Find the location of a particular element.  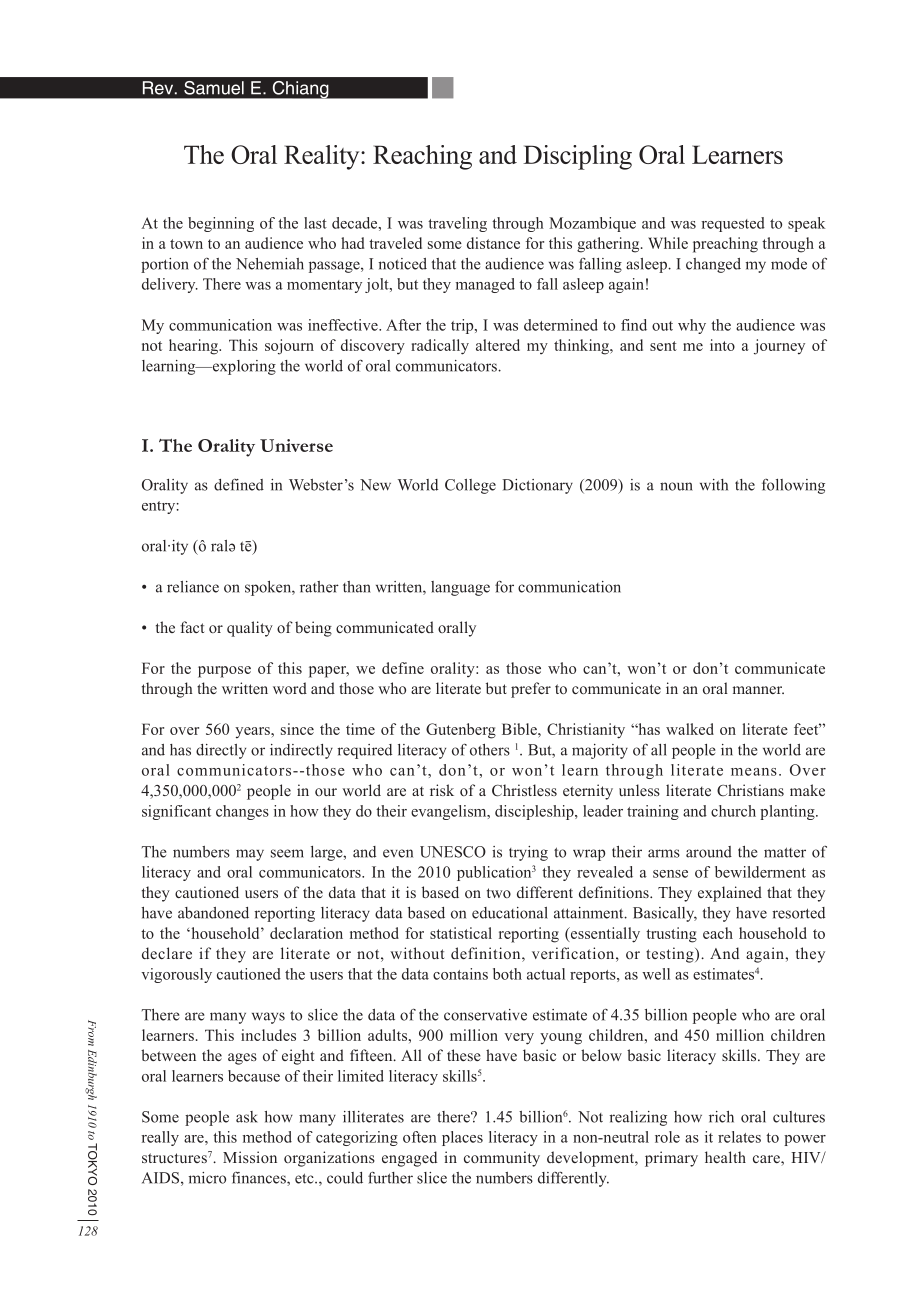

evangelism is located at coordinates (450, 812).
